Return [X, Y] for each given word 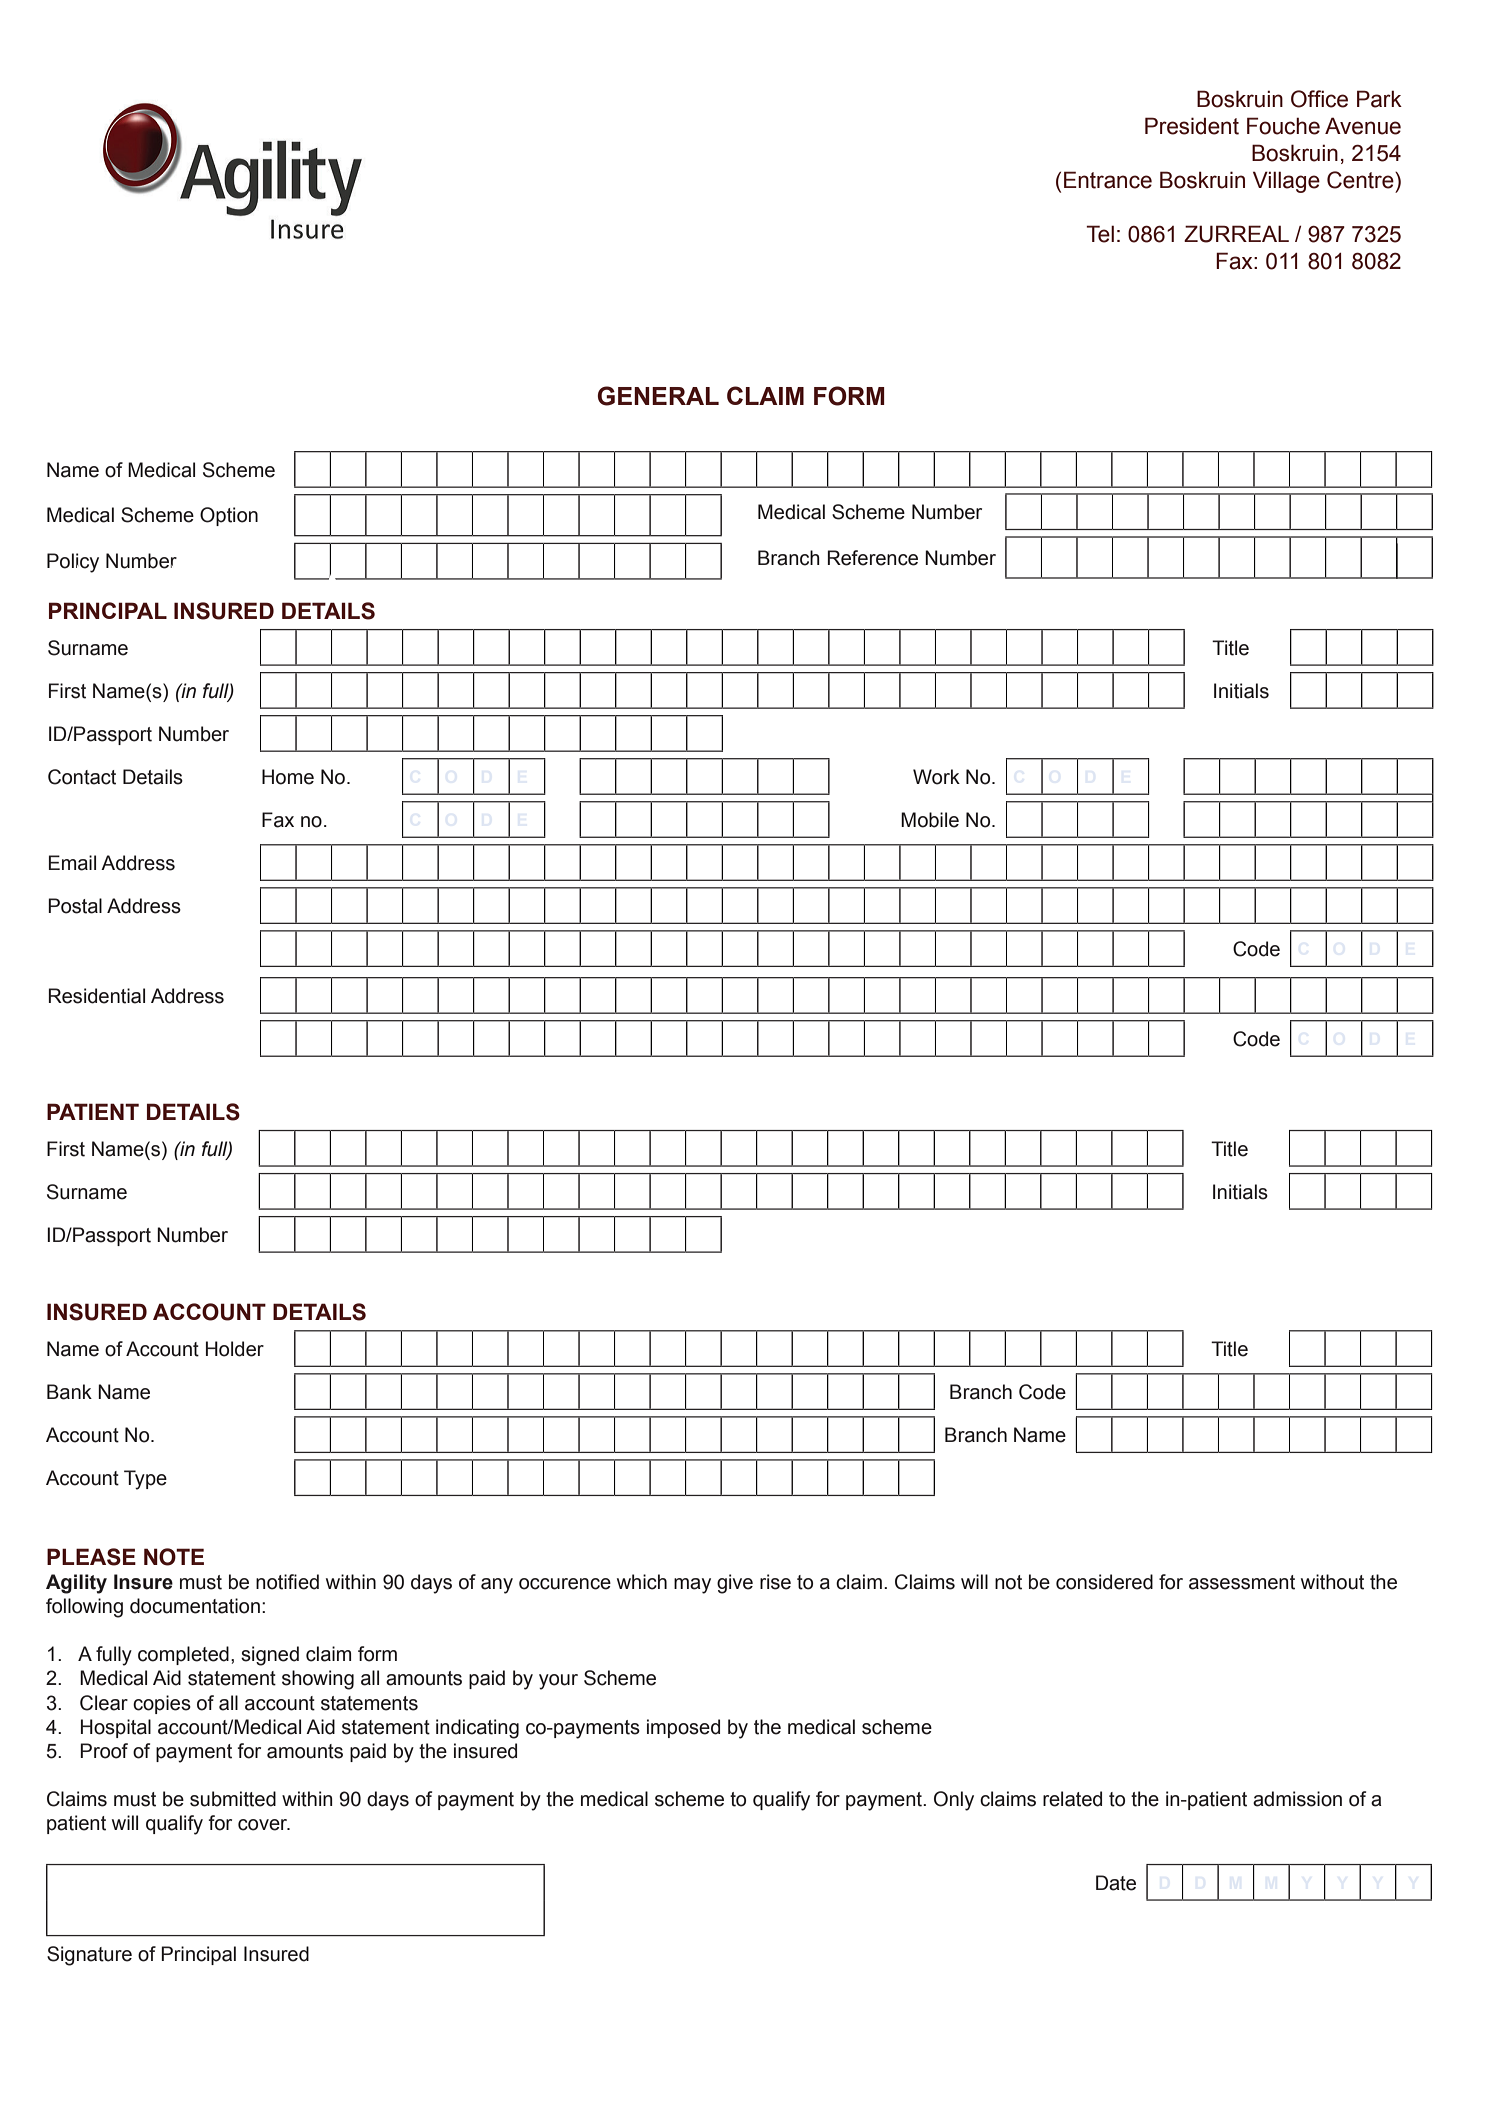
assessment [1242, 1582]
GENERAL [658, 396]
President [1192, 126]
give [735, 1584]
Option [229, 516]
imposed [683, 1728]
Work [936, 777]
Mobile [930, 820]
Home [288, 777]
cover [264, 1825]
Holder [235, 1349]
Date [1116, 1883]
